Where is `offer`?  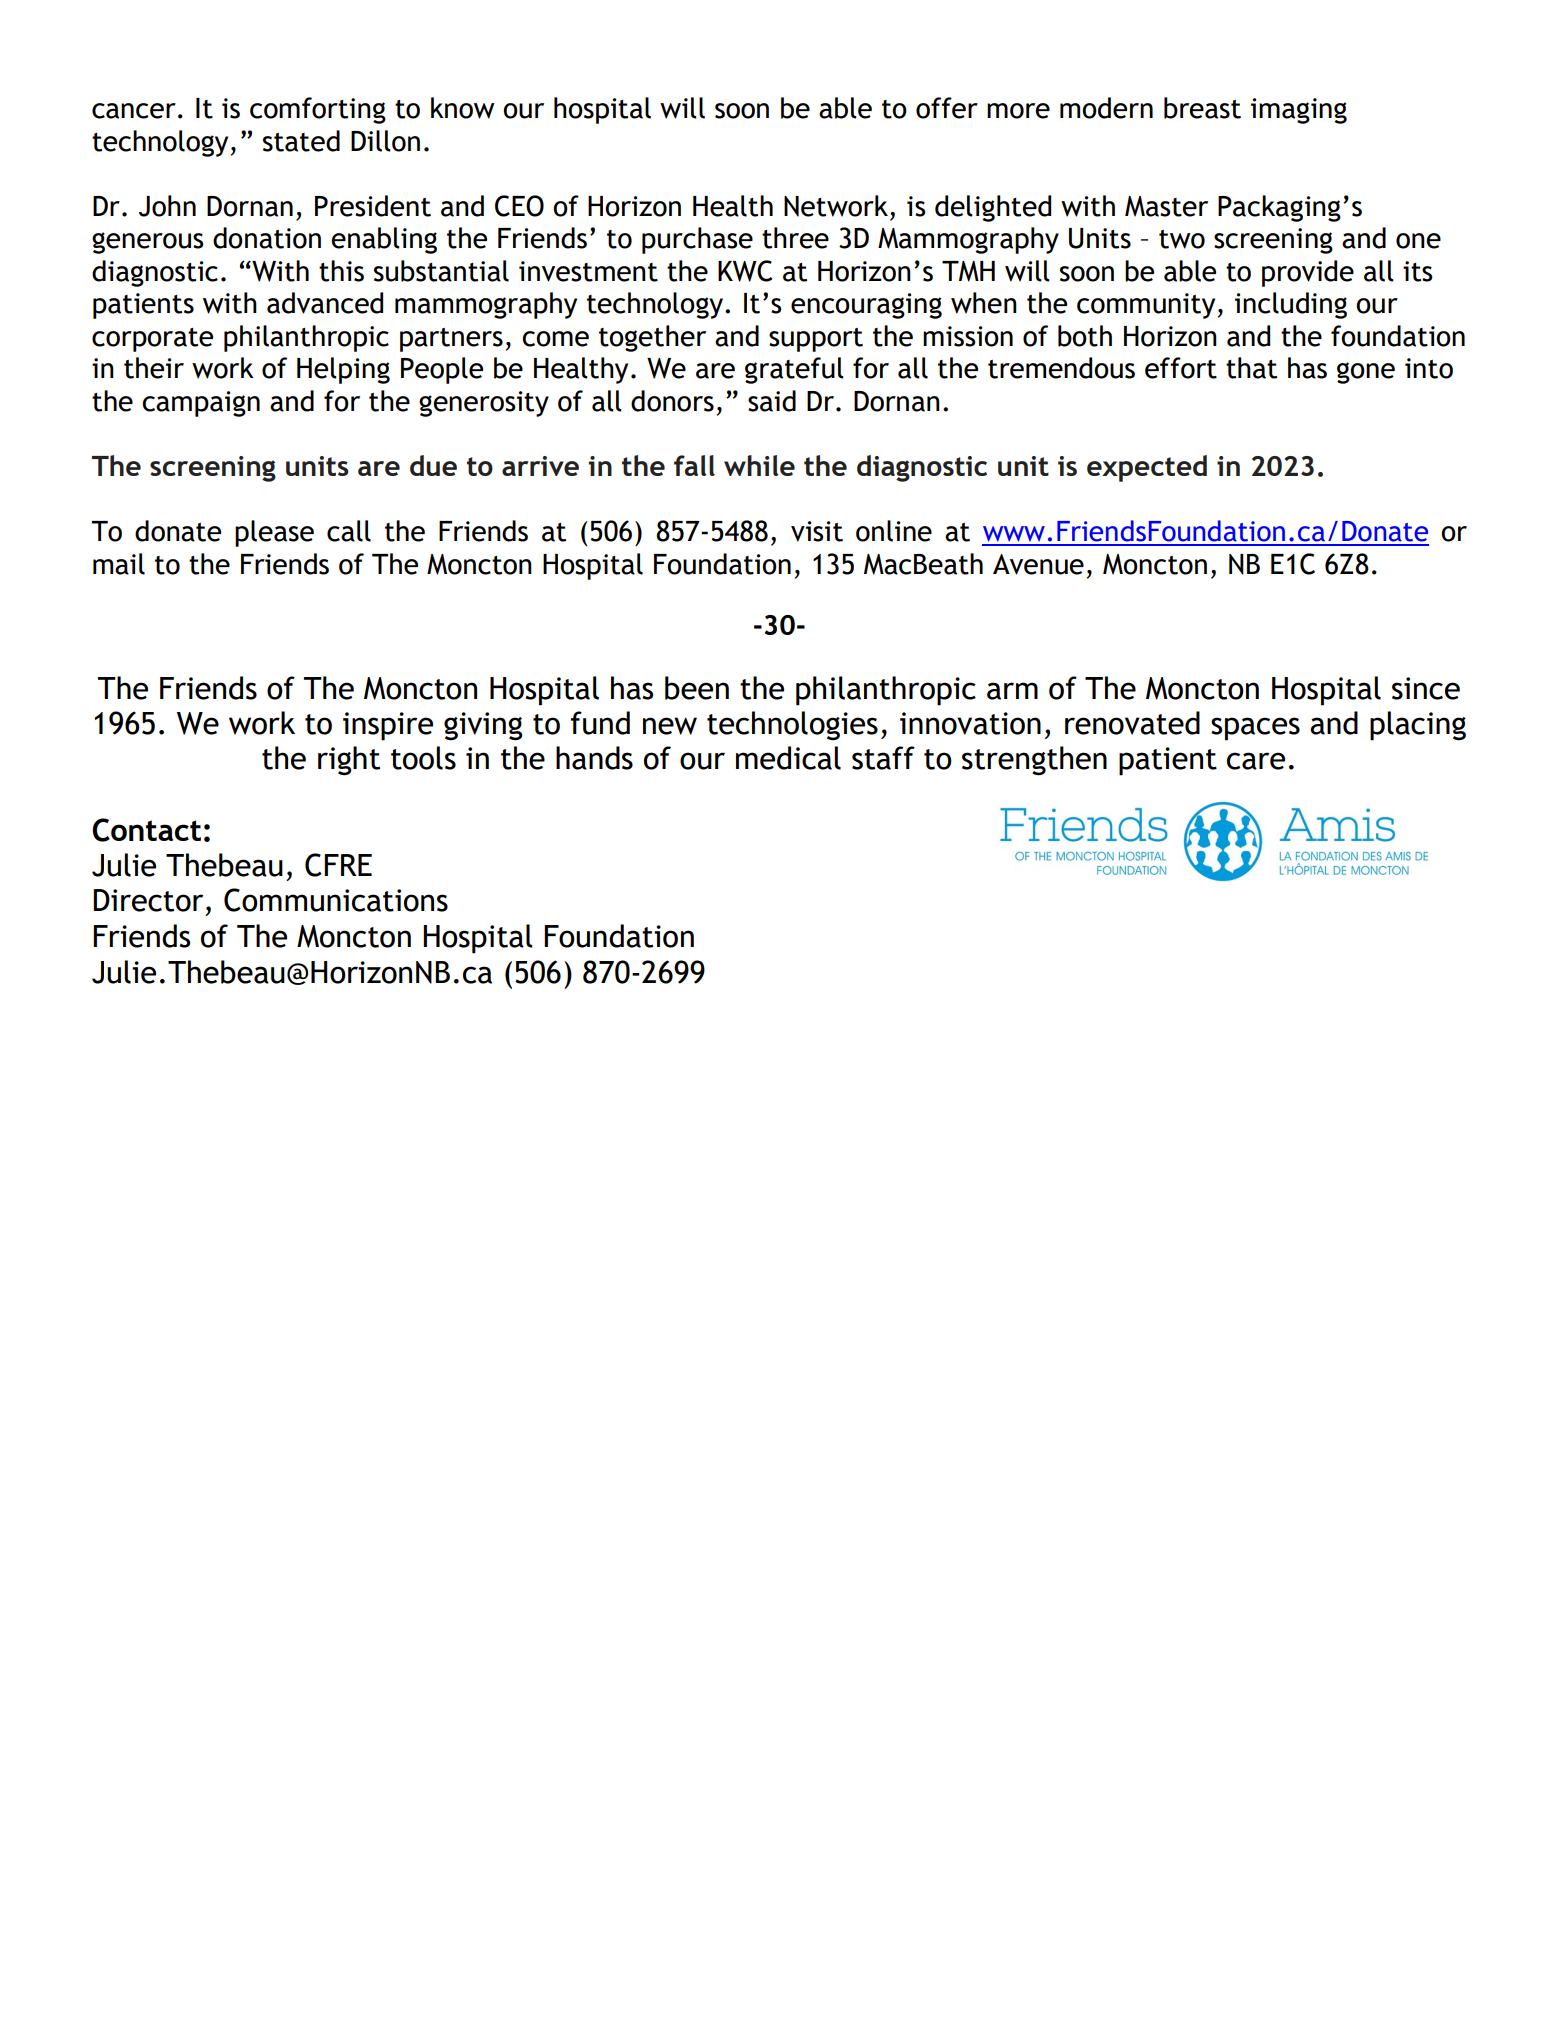
offer is located at coordinates (947, 108).
